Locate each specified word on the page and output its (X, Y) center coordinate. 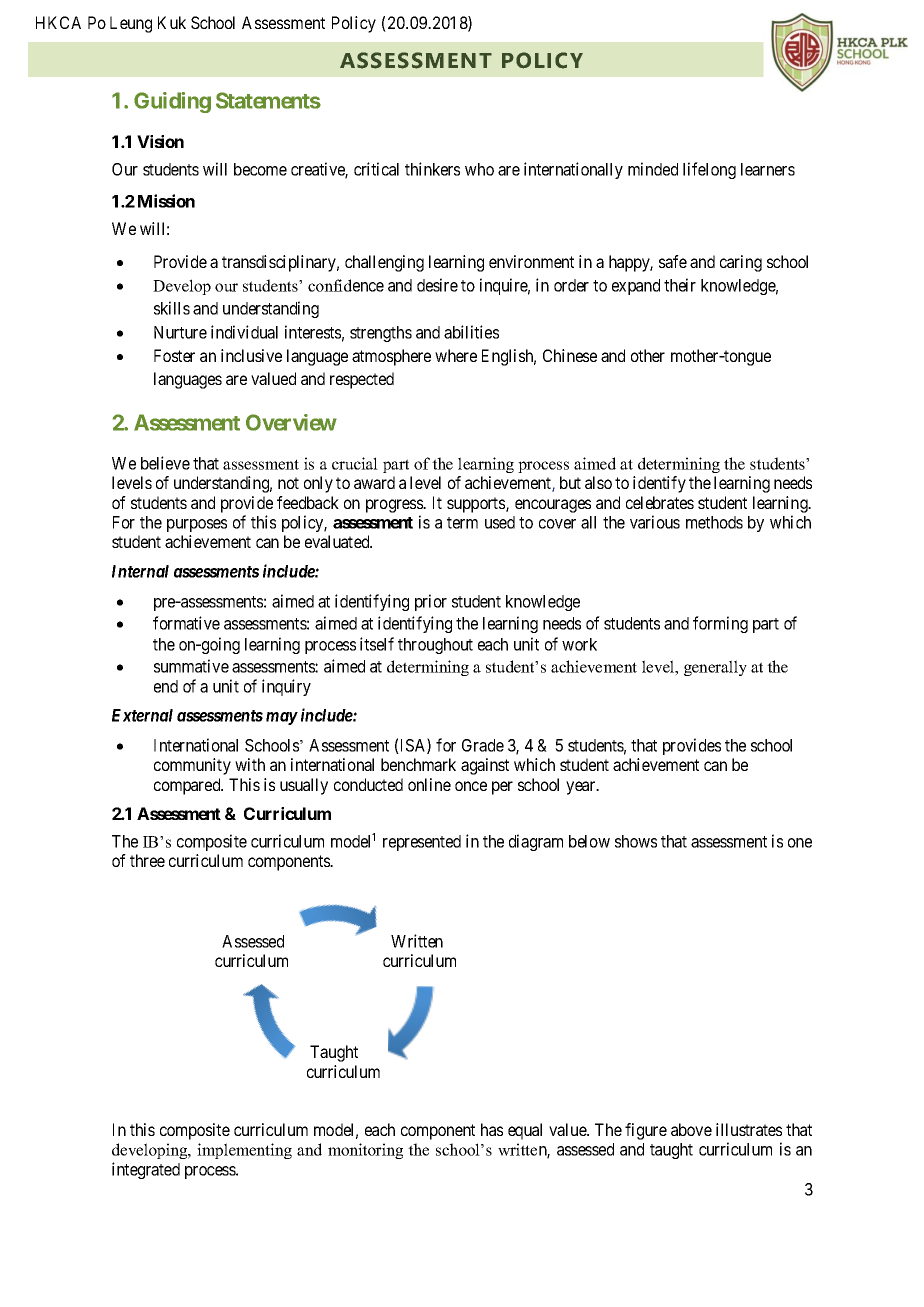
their (680, 285)
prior (431, 602)
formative (186, 623)
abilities (471, 332)
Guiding (172, 102)
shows (636, 841)
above (691, 1129)
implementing (244, 1151)
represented (422, 843)
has (492, 1129)
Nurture (180, 332)
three (147, 860)
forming (720, 624)
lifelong (709, 170)
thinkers (432, 169)
